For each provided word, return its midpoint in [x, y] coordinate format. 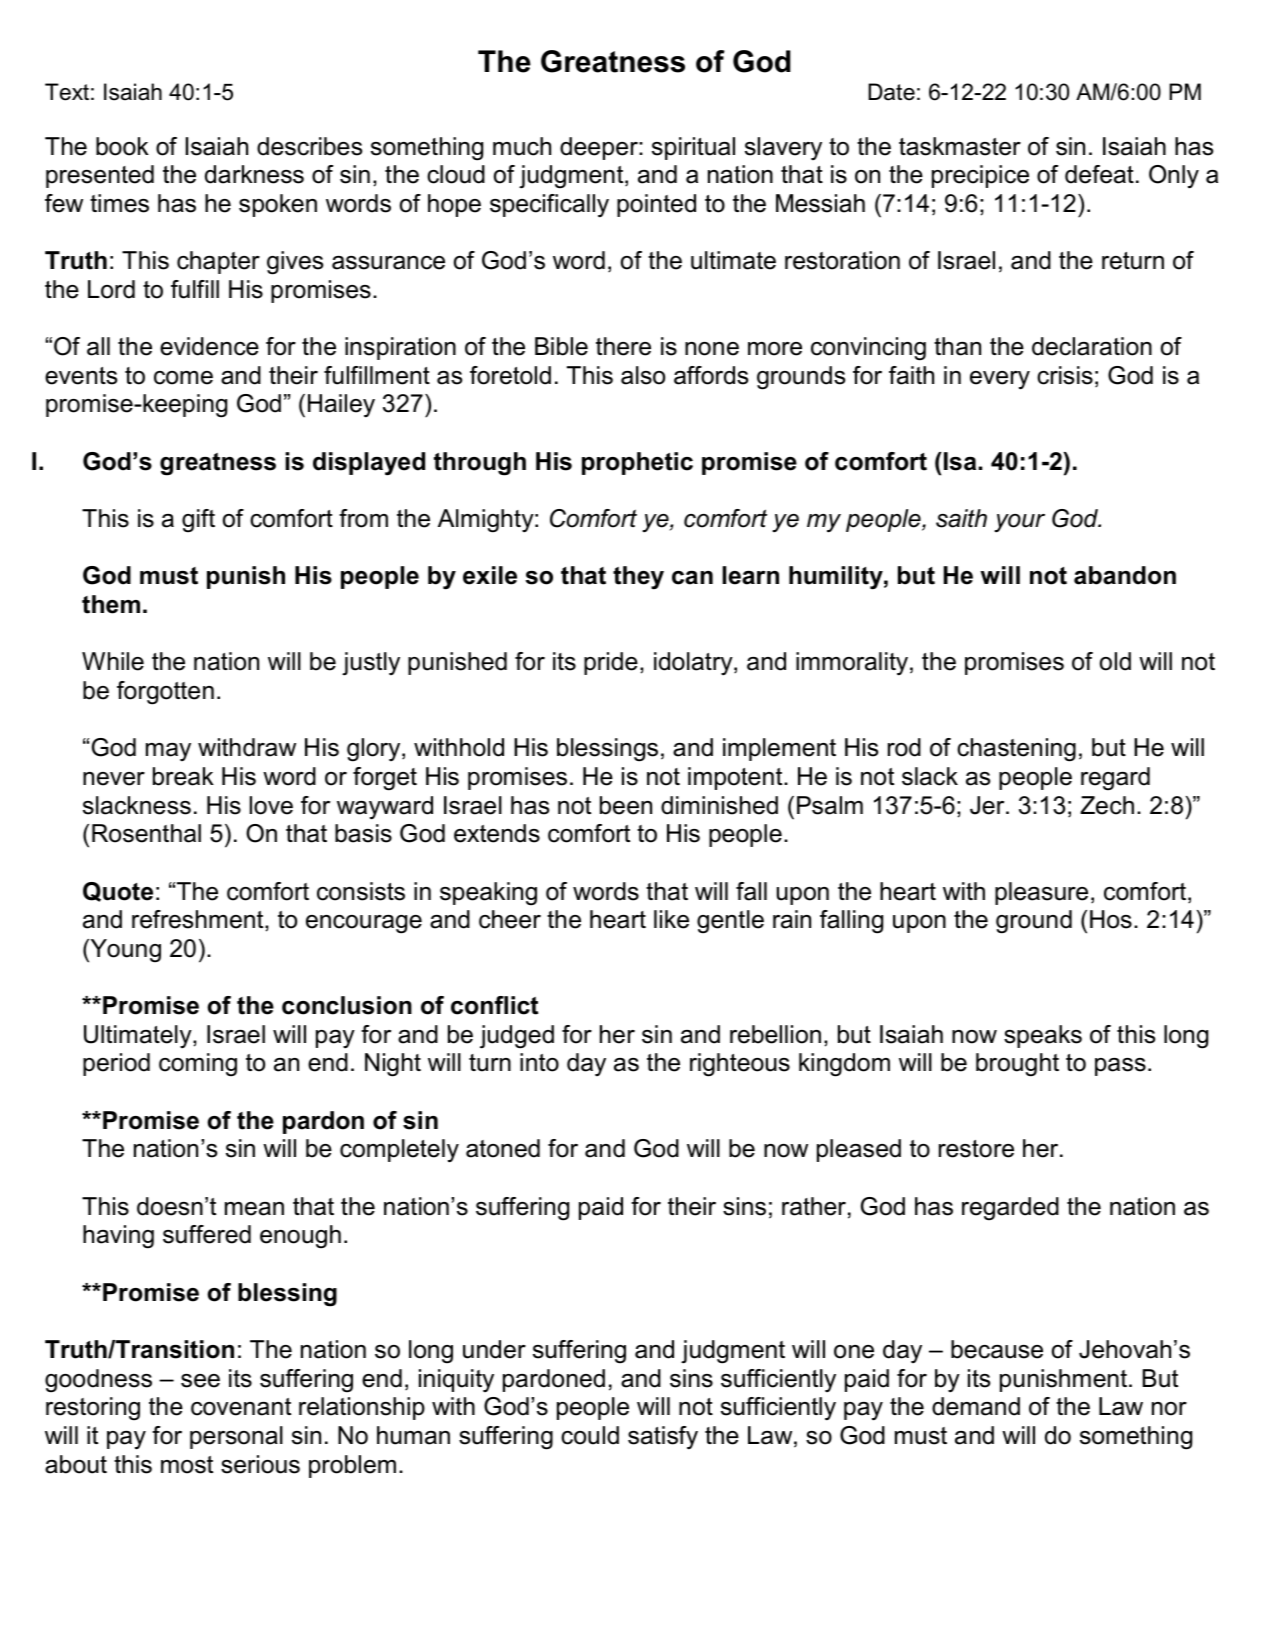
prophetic [637, 463]
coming [198, 1065]
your [1019, 523]
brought [1017, 1065]
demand [976, 1406]
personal [236, 1437]
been [626, 805]
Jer [988, 805]
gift [198, 521]
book [122, 146]
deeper [600, 148]
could [590, 1435]
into [539, 1062]
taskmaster [960, 146]
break [183, 776]
